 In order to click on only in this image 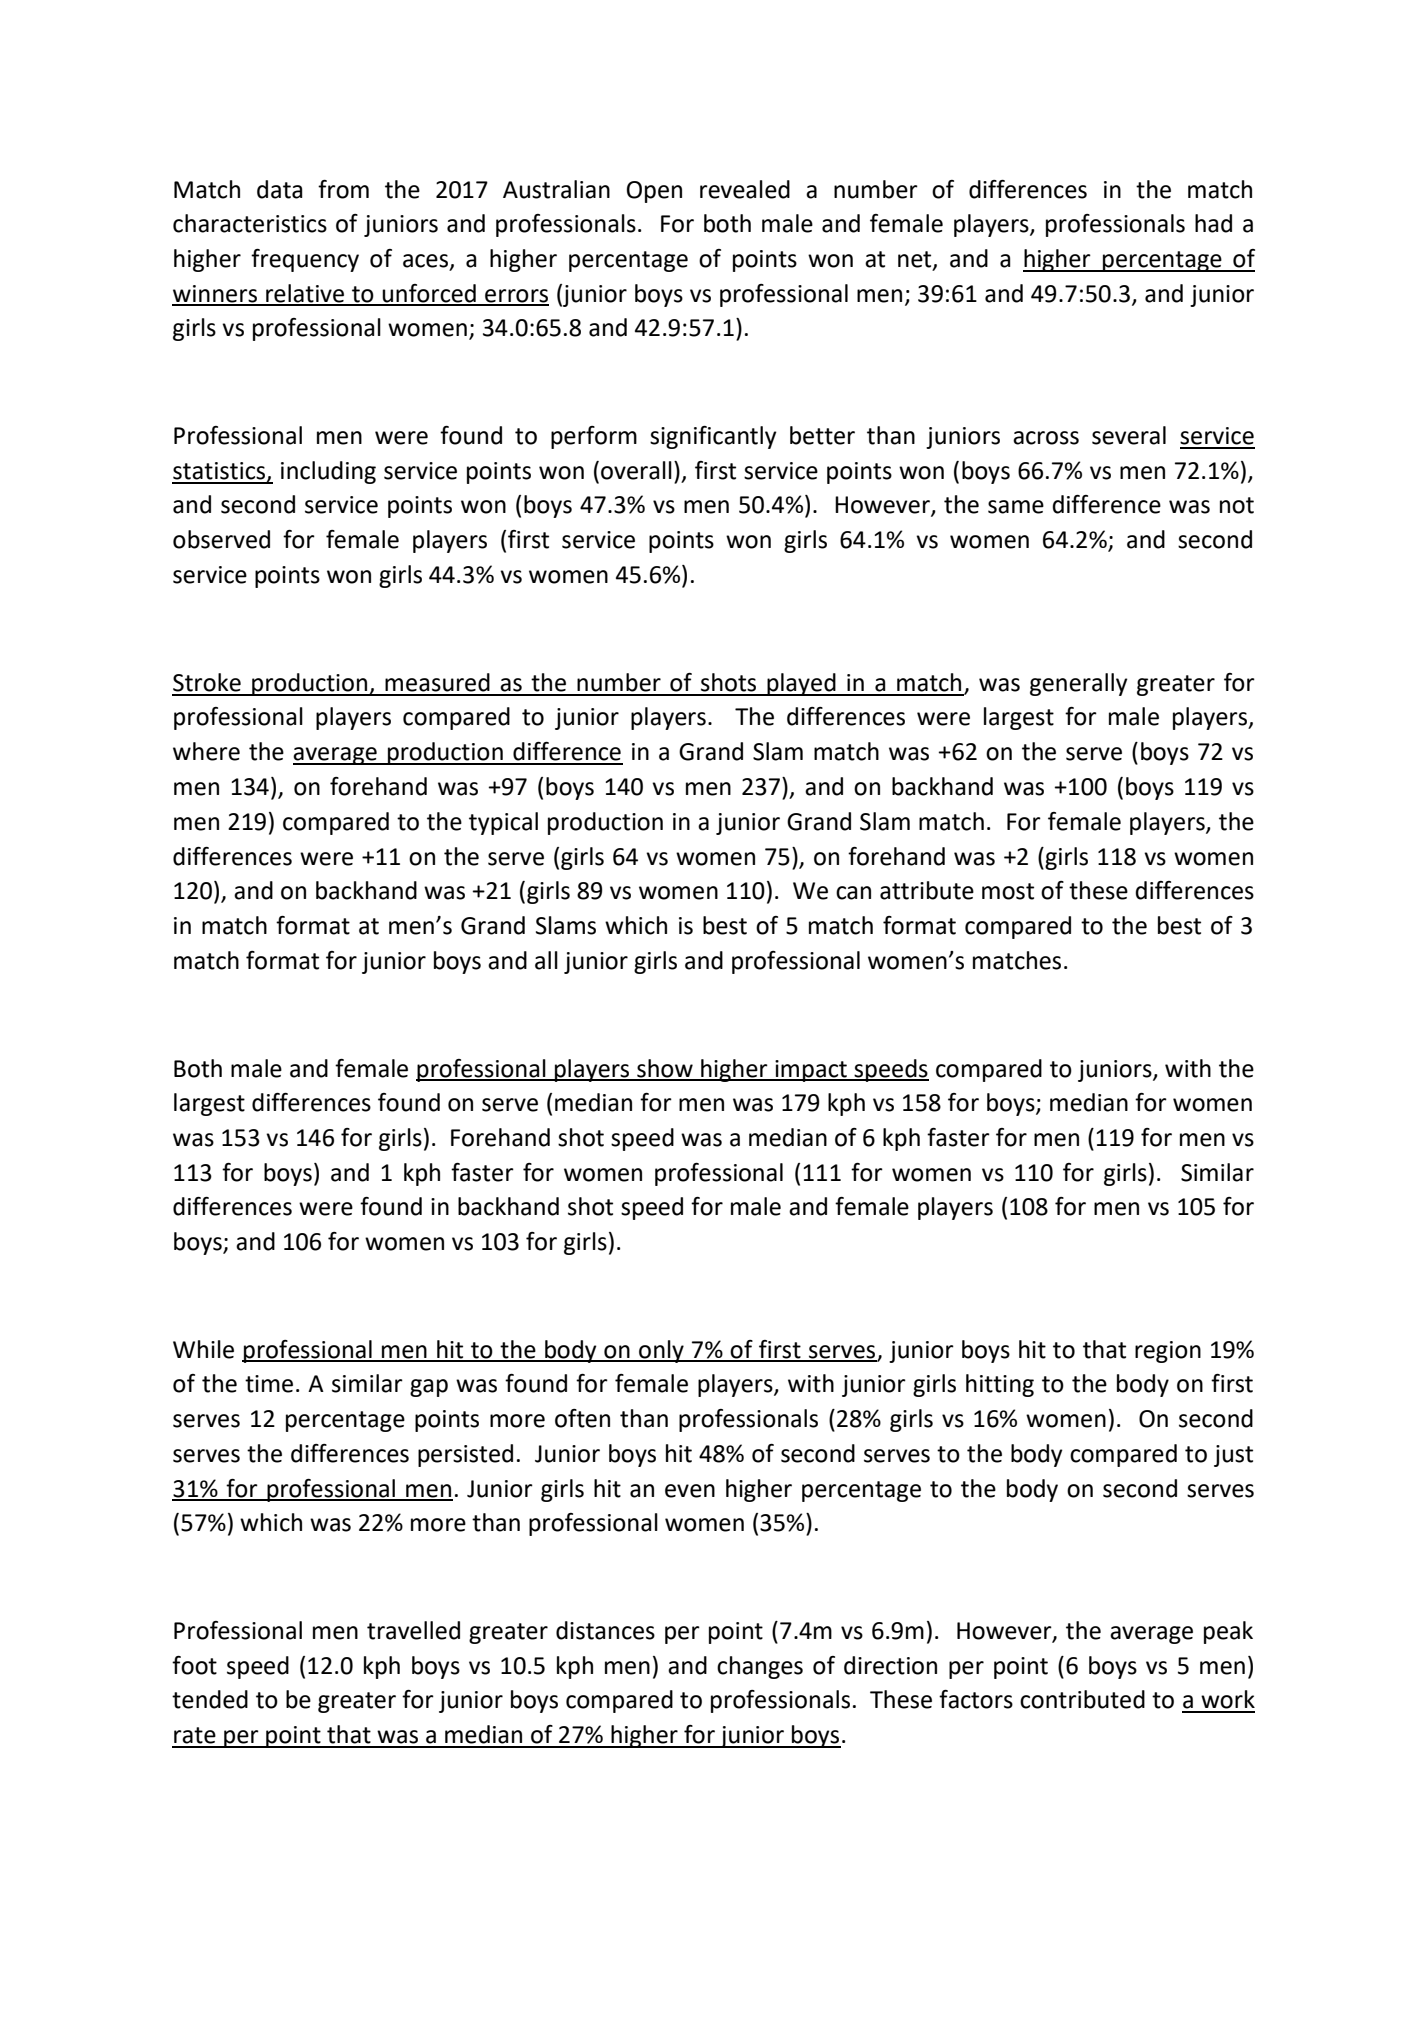, I will do `click(661, 1351)`.
